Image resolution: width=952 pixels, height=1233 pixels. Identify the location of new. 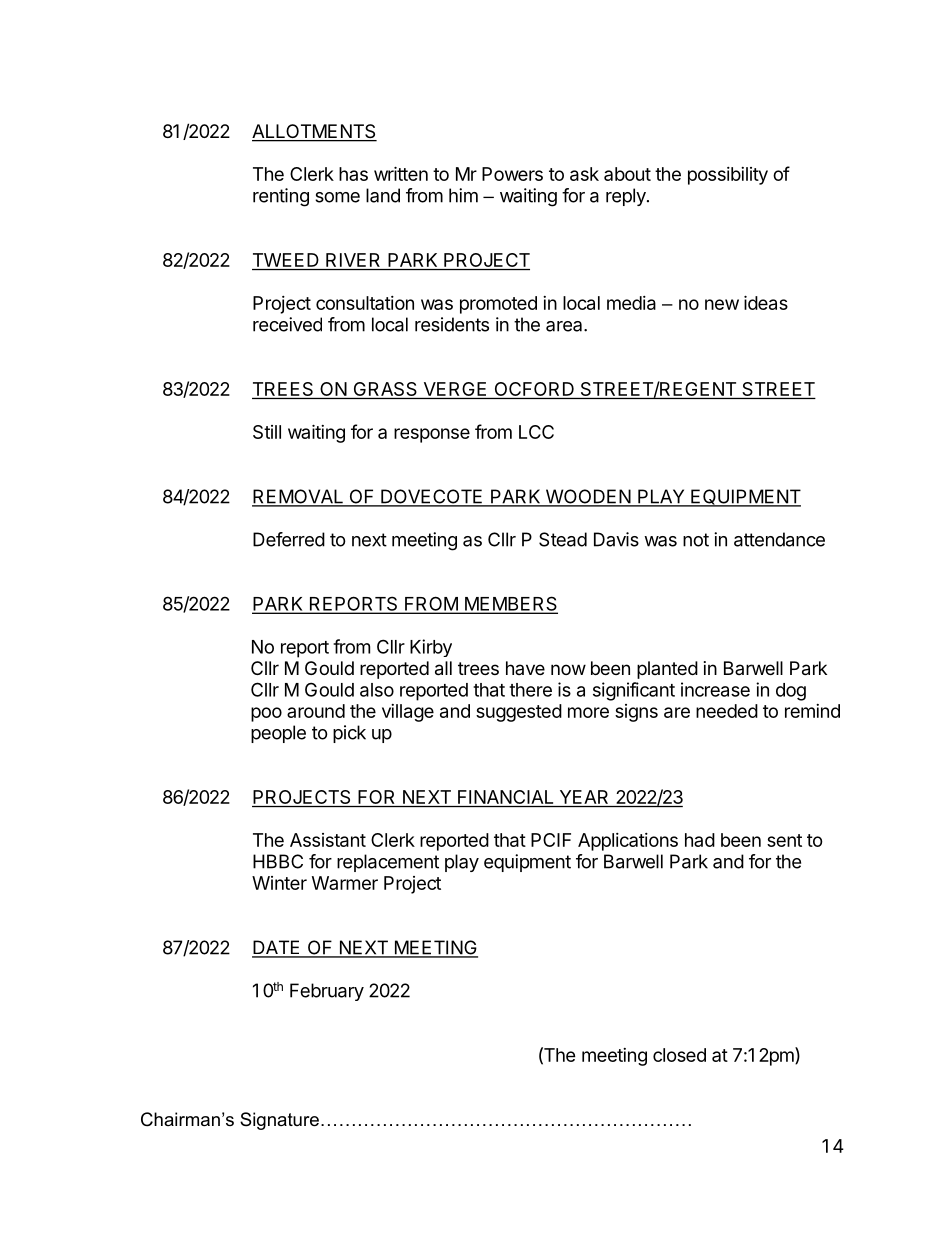
(722, 304).
